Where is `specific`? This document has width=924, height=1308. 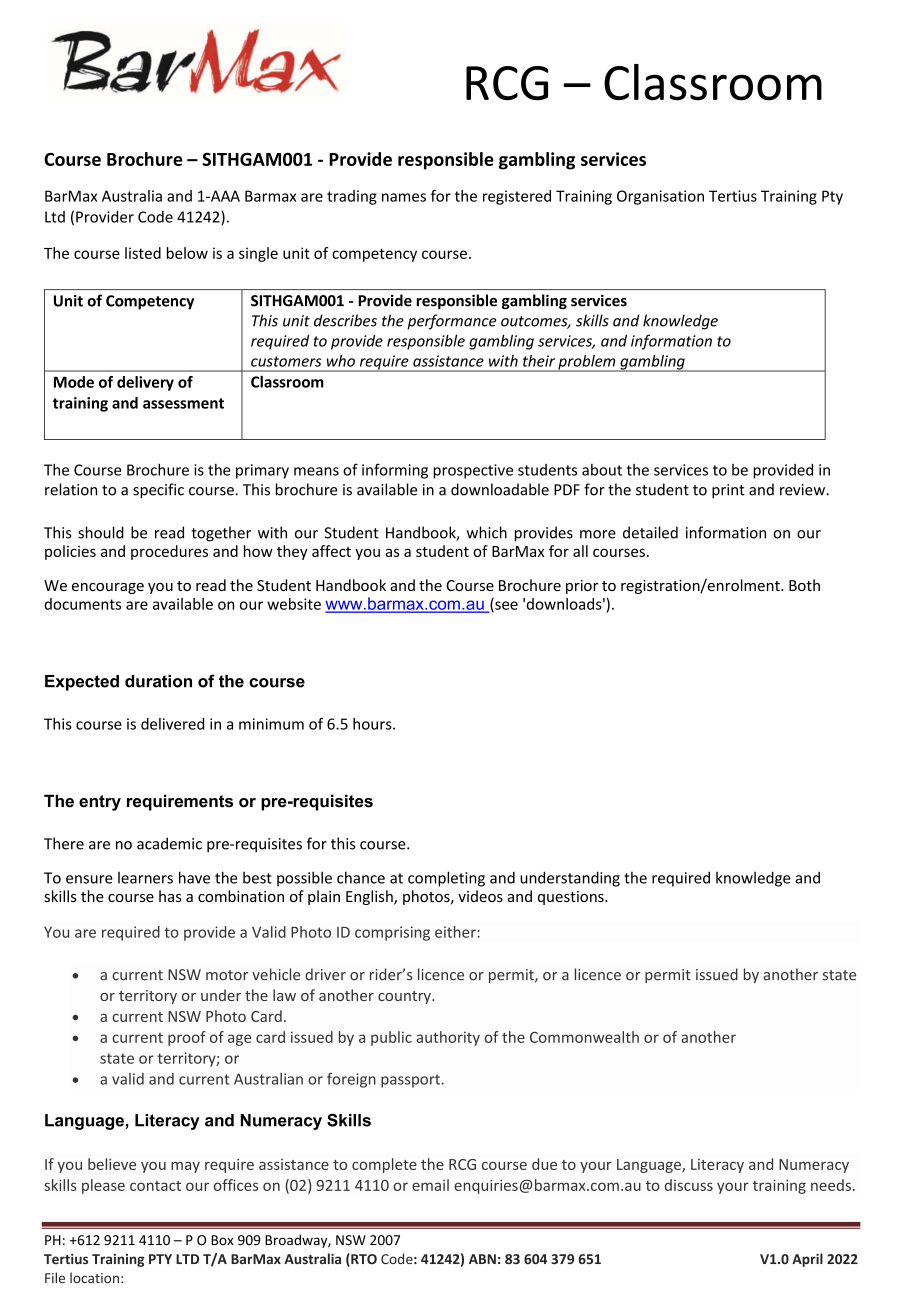
specific is located at coordinates (158, 491).
